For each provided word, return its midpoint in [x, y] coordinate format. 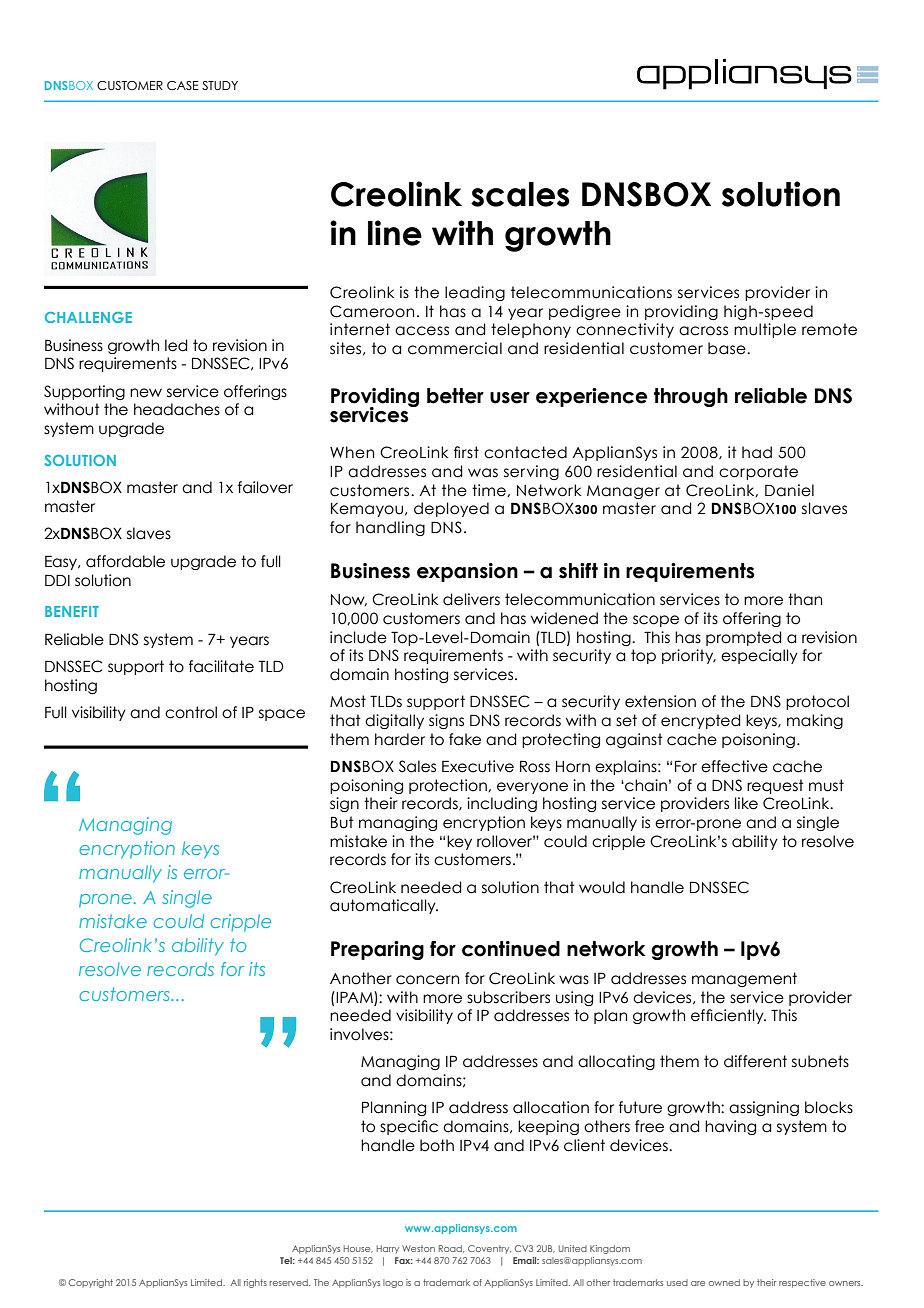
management [744, 979]
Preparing [377, 950]
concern [427, 980]
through [691, 397]
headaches [177, 409]
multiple [765, 330]
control [191, 712]
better [455, 396]
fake [465, 739]
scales [520, 194]
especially [759, 656]
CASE [183, 85]
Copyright [91, 1283]
